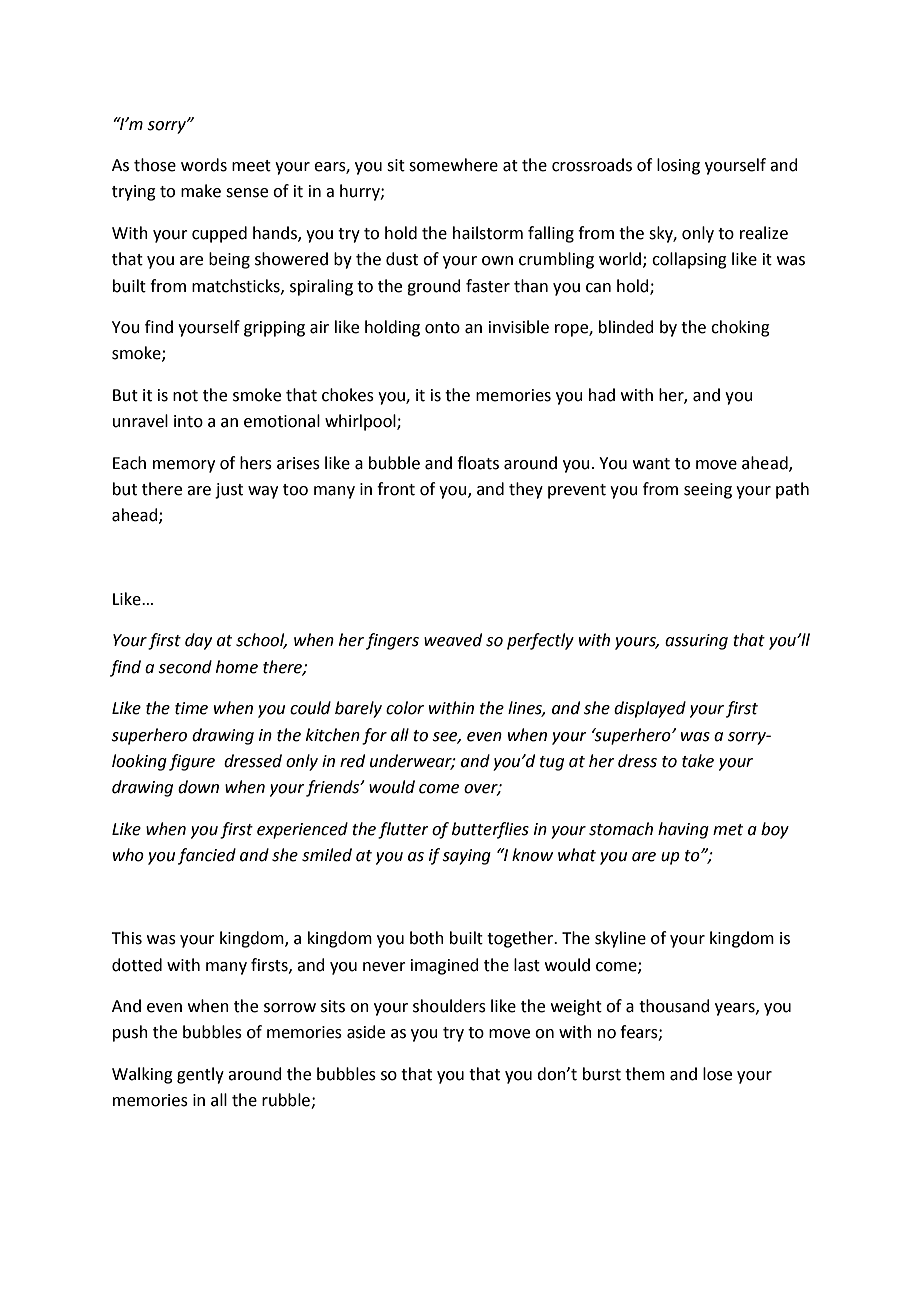 Image resolution: width=924 pixels, height=1308 pixels. Describe the element at coordinates (201, 191) in the screenshot. I see `make` at that location.
